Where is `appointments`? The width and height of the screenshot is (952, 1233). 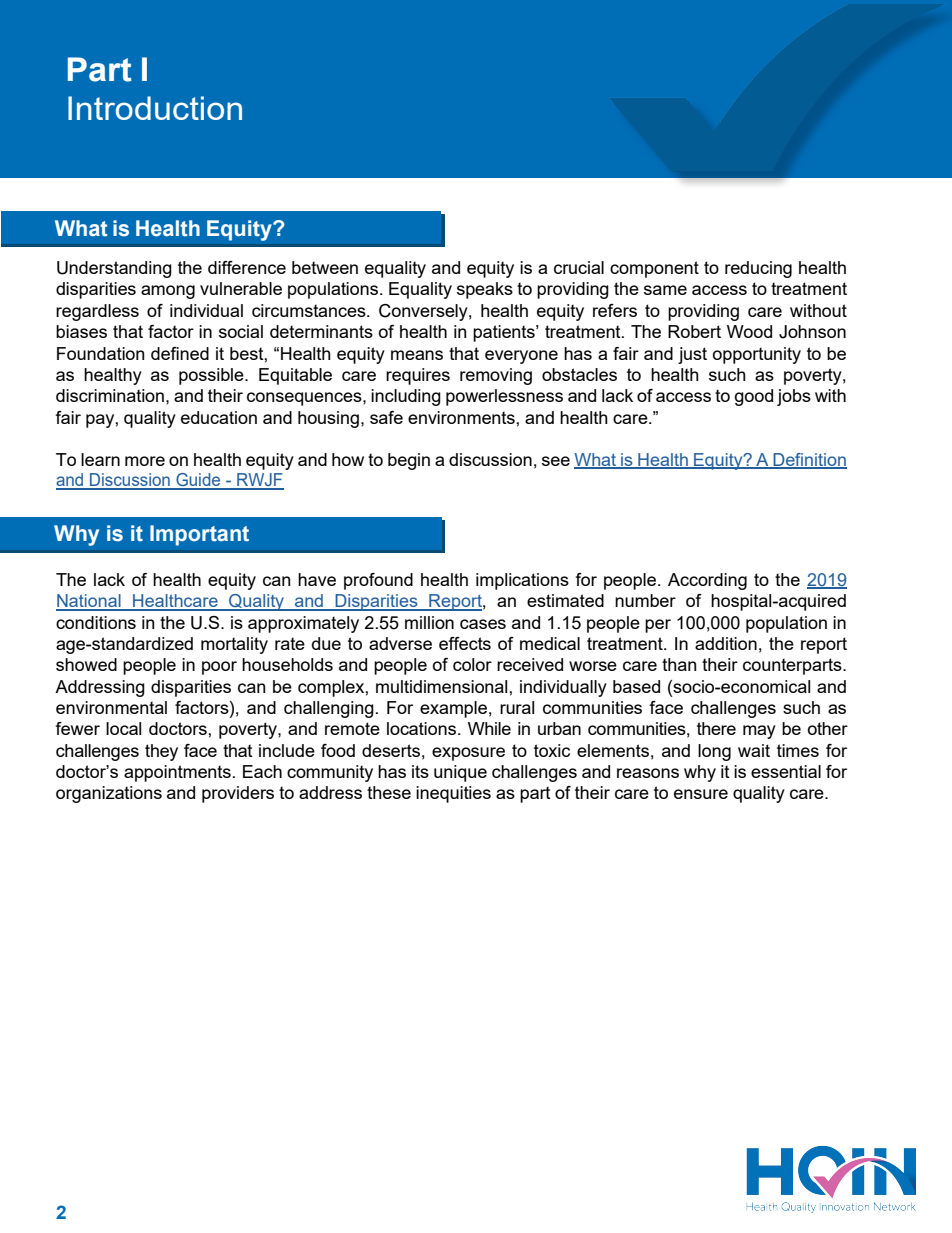
appointments is located at coordinates (177, 773).
